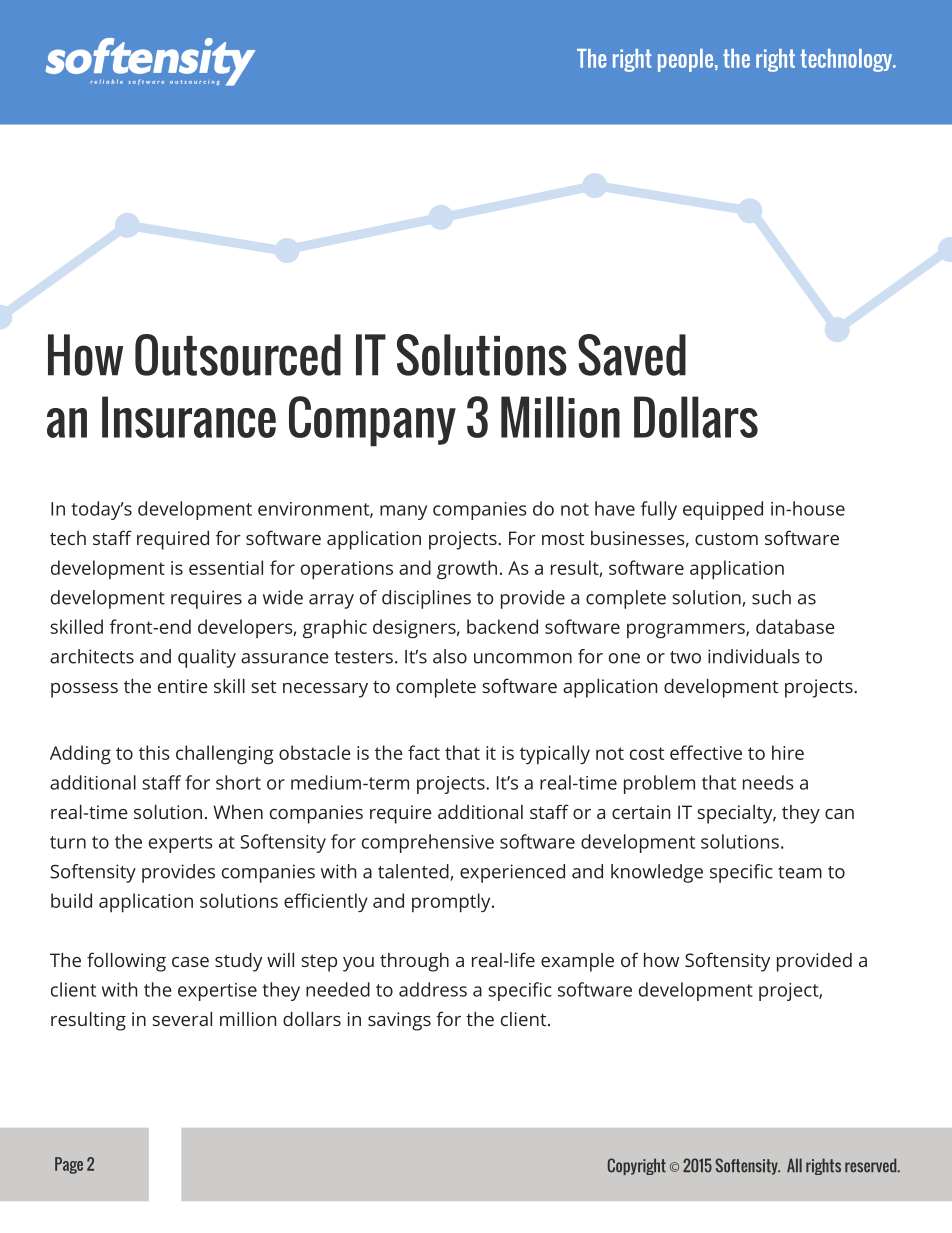  Describe the element at coordinates (69, 1165) in the screenshot. I see `Page` at that location.
